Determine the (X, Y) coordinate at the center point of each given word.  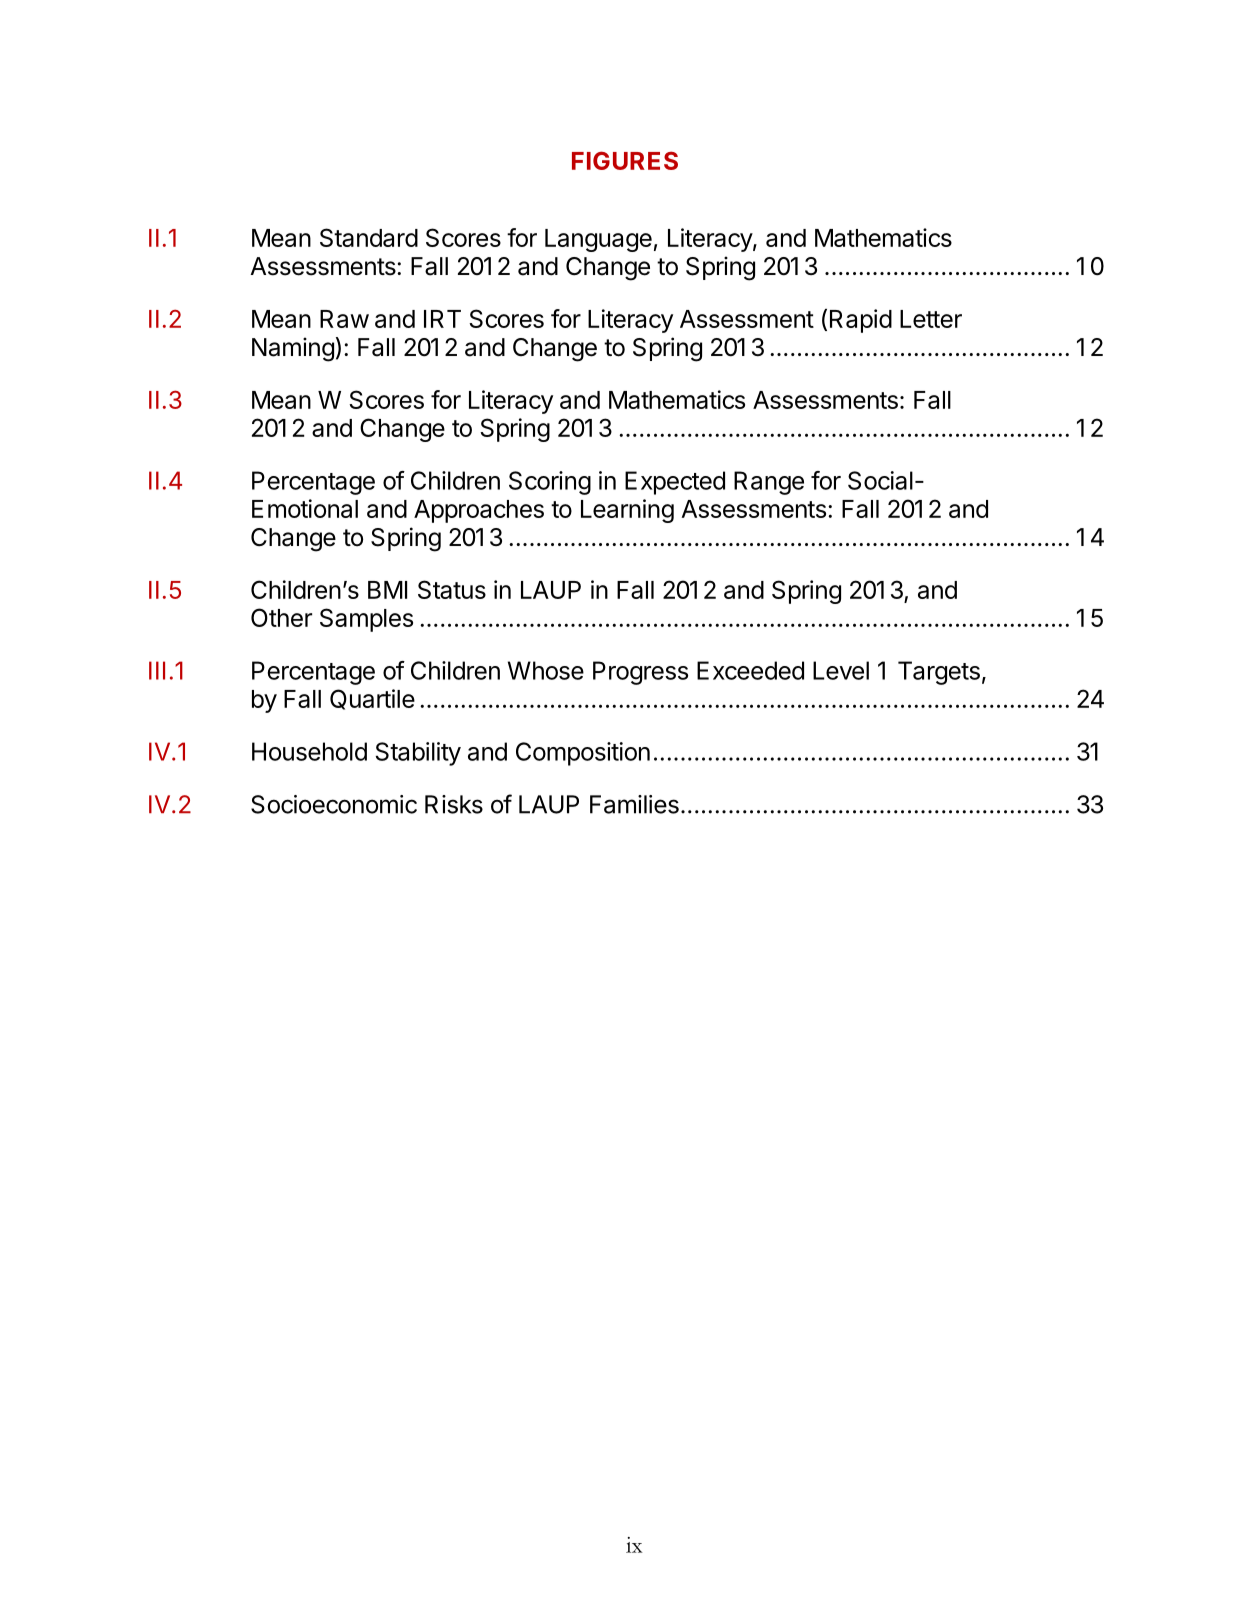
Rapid (861, 321)
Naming (293, 349)
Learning (627, 511)
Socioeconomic (334, 804)
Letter (931, 319)
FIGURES (625, 160)
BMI (387, 590)
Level (841, 670)
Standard (369, 237)
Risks (454, 804)
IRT (442, 319)
